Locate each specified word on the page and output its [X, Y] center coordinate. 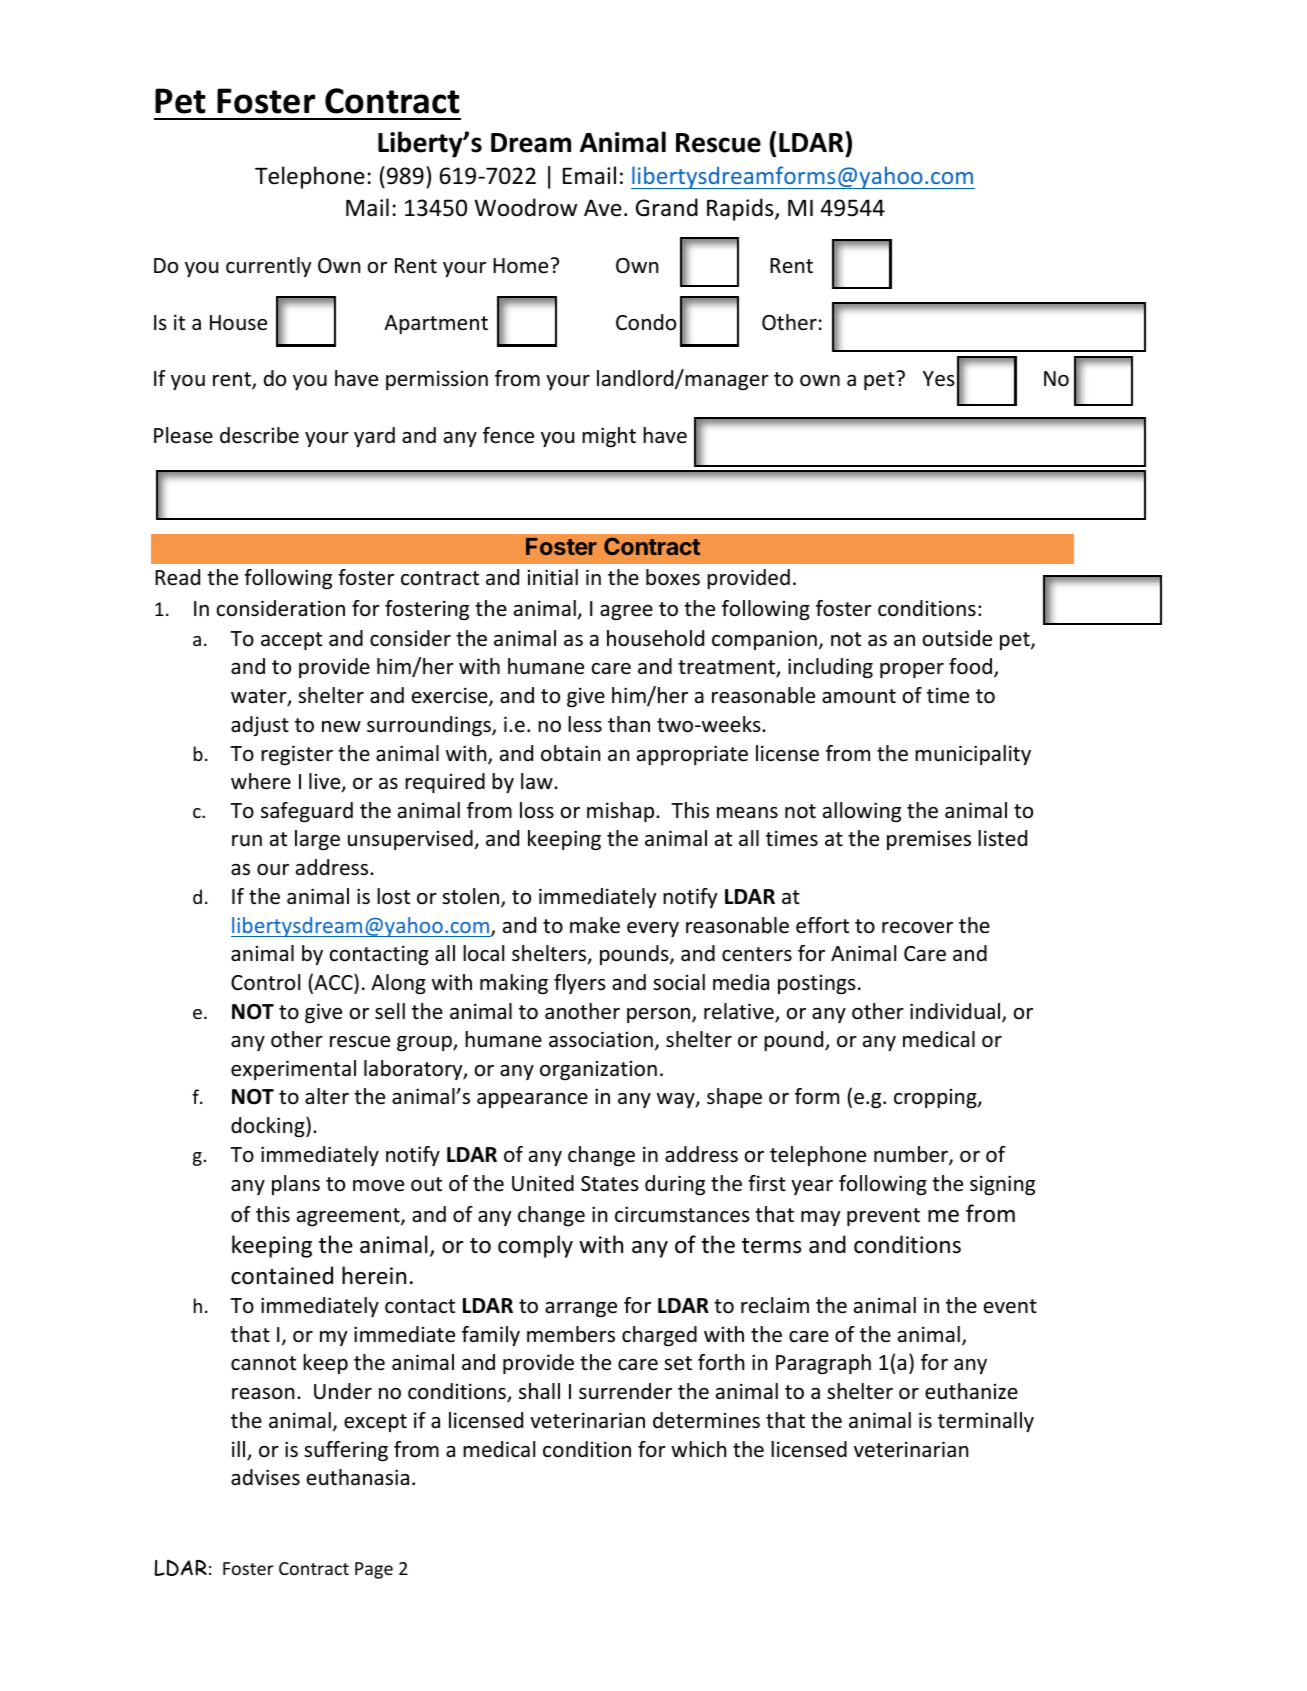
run [247, 840]
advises [265, 1477]
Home [520, 266]
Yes [939, 379]
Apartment [436, 324]
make [595, 925]
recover [917, 928]
